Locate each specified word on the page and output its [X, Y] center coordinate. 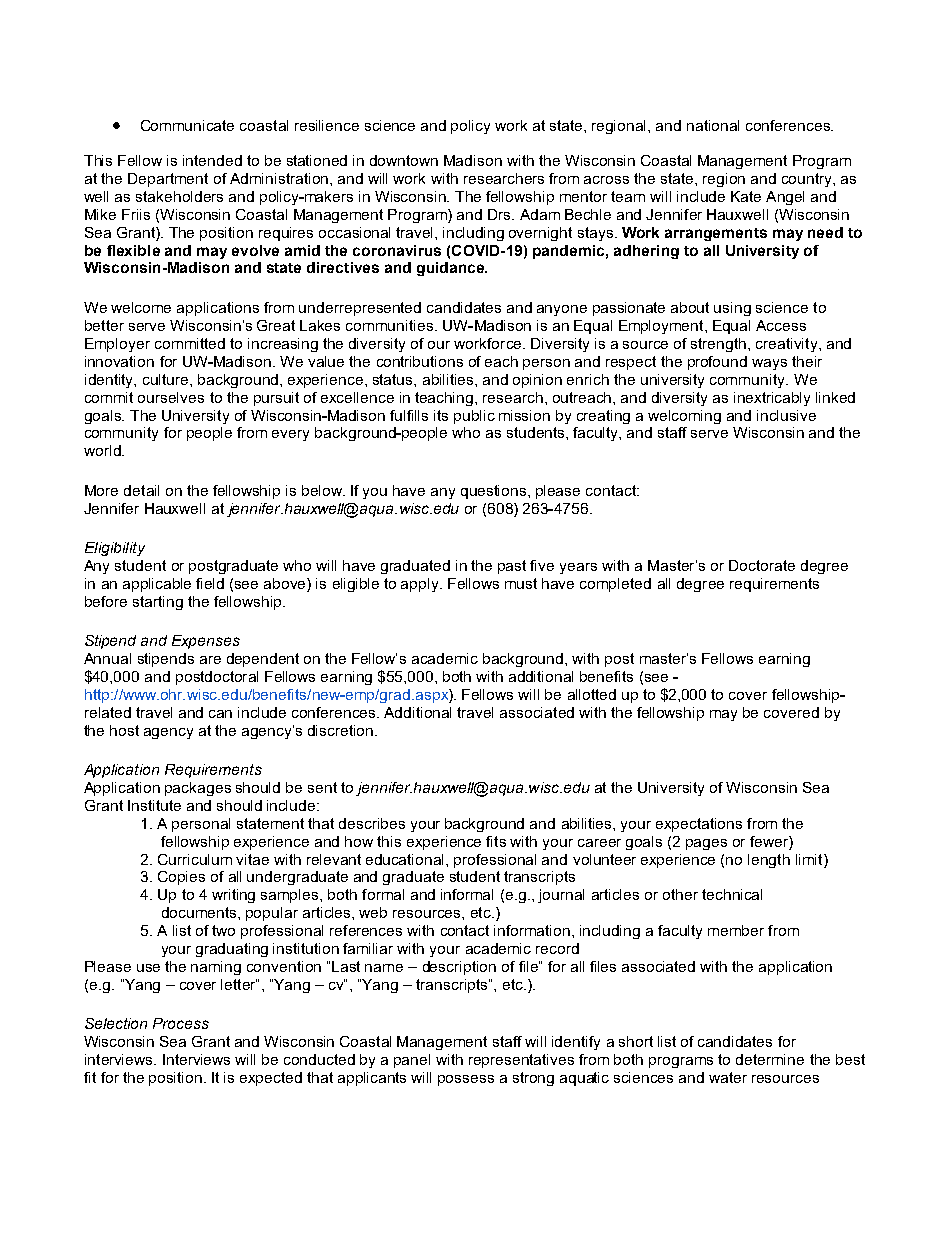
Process [181, 1023]
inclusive [786, 415]
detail [141, 490]
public [474, 417]
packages [198, 789]
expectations [699, 825]
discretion [340, 730]
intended [212, 160]
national [713, 125]
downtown [404, 160]
